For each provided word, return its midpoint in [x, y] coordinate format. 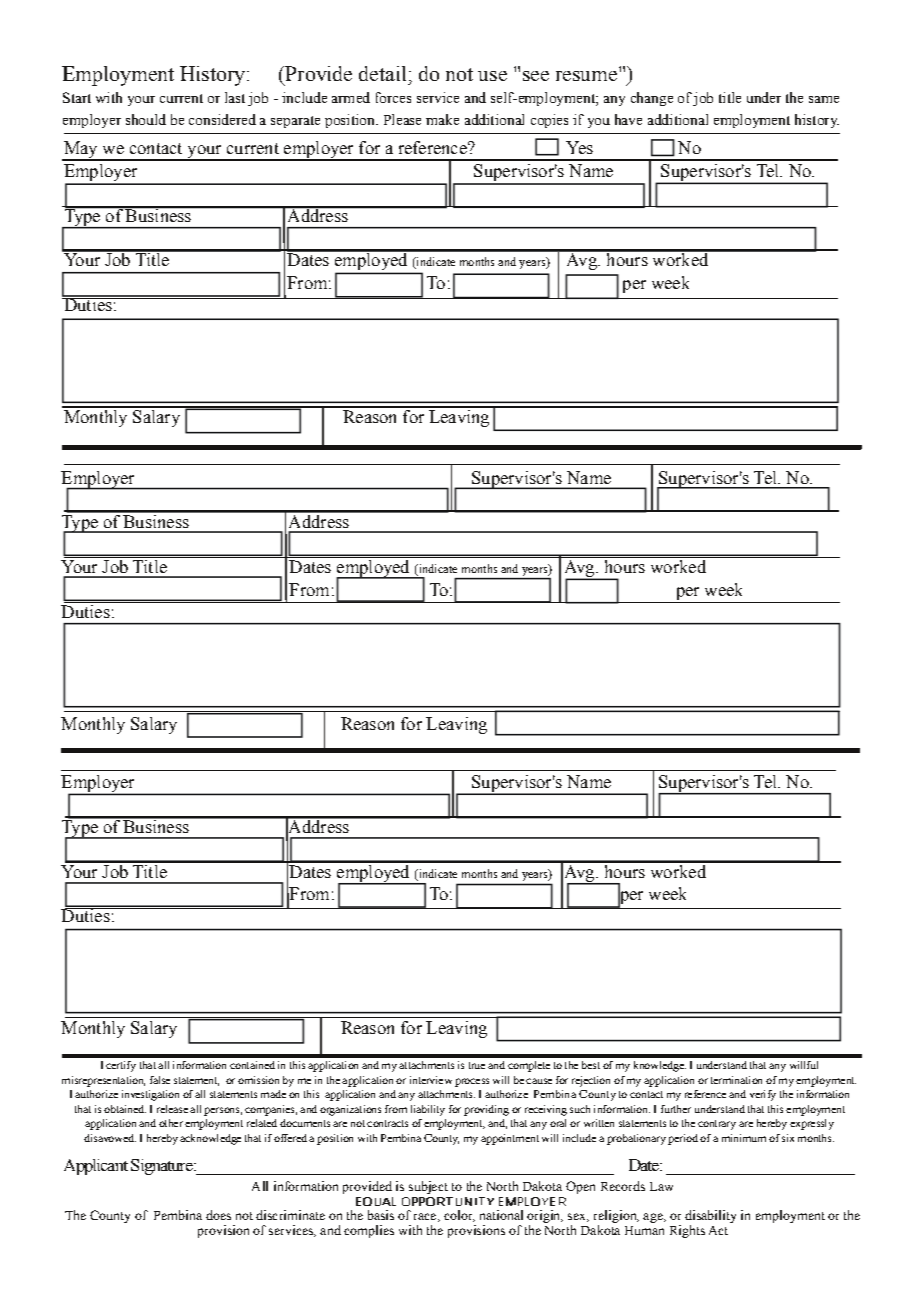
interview [431, 1080]
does [218, 1215]
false [160, 1080]
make [442, 119]
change [652, 99]
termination [736, 1080]
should [146, 119]
